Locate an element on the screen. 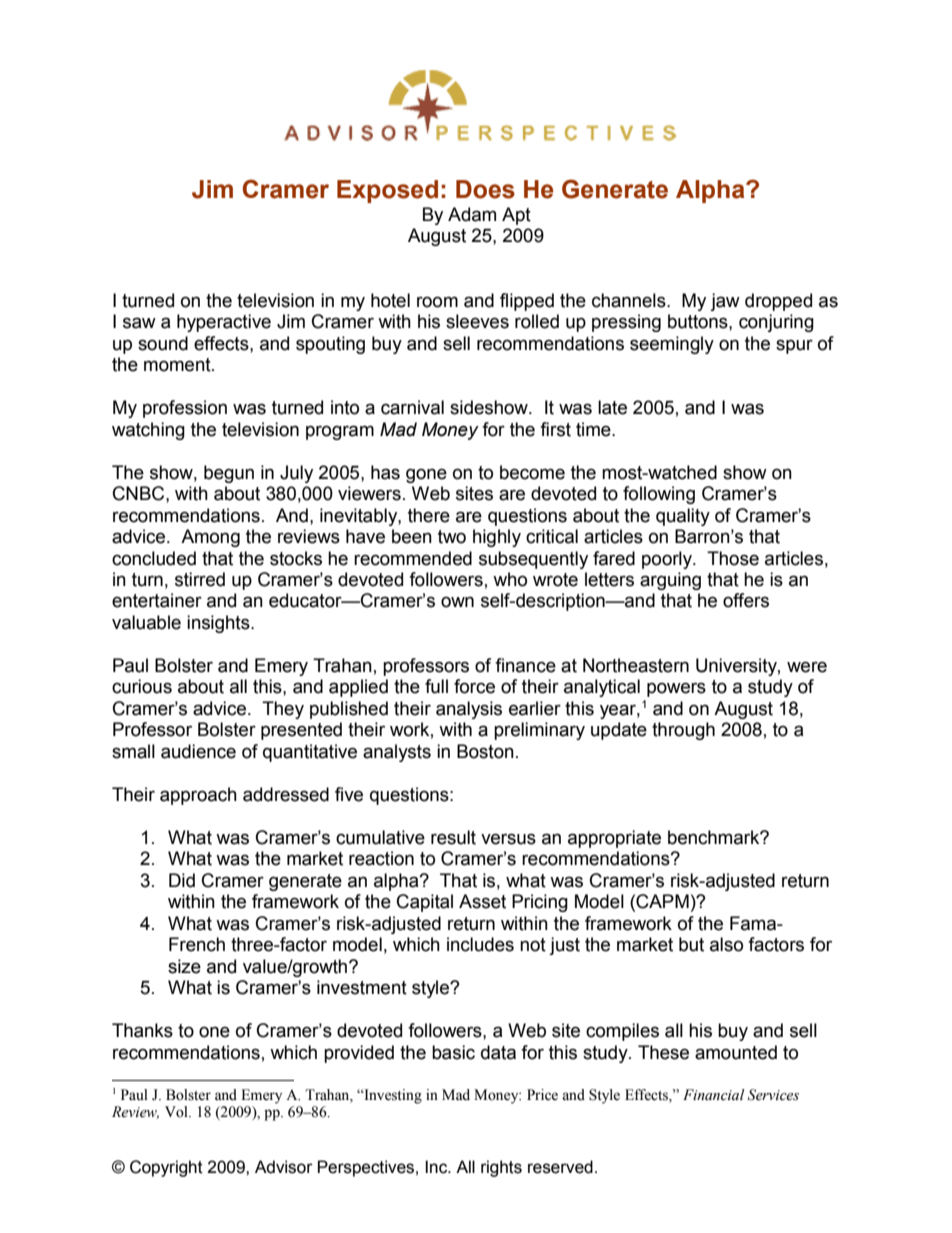 The width and height of the screenshot is (952, 1233). jaw is located at coordinates (725, 302).
